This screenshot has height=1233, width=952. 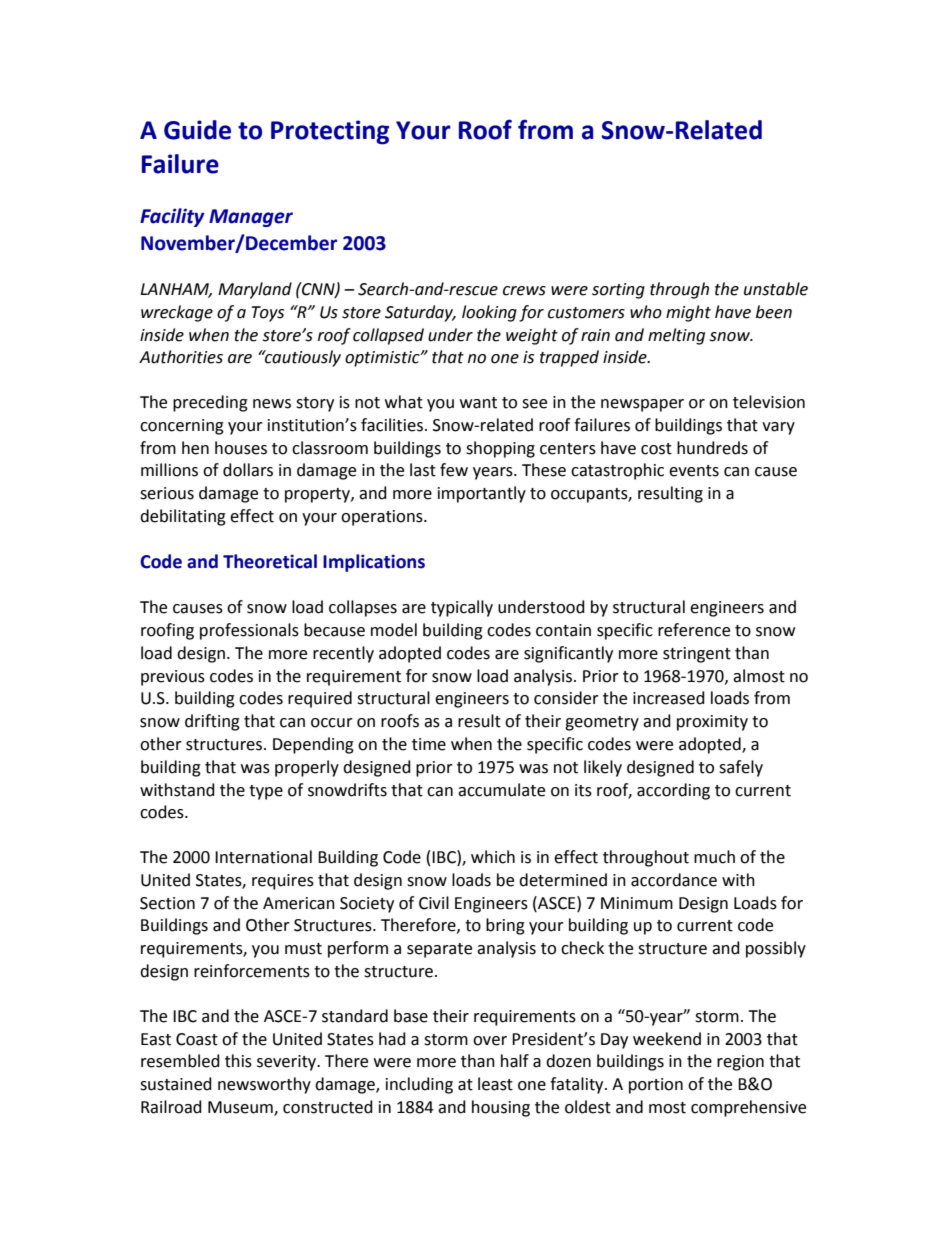 What do you see at coordinates (330, 132) in the screenshot?
I see `Protecting` at bounding box center [330, 132].
